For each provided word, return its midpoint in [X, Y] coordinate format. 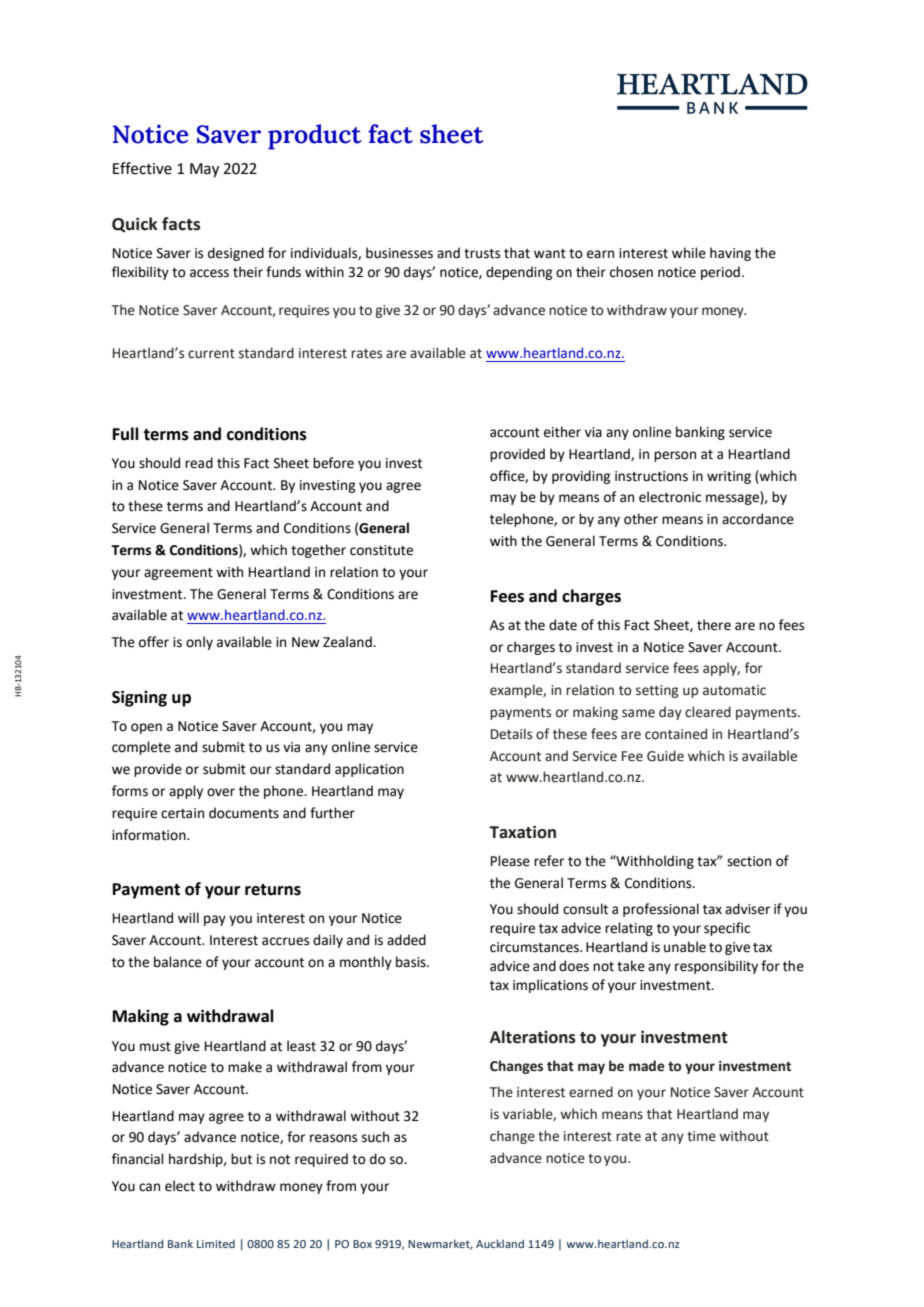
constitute [381, 550]
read [199, 463]
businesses [399, 253]
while [689, 253]
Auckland [500, 1243]
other [641, 519]
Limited [216, 1243]
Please [510, 861]
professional [661, 910]
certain [182, 813]
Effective [142, 168]
